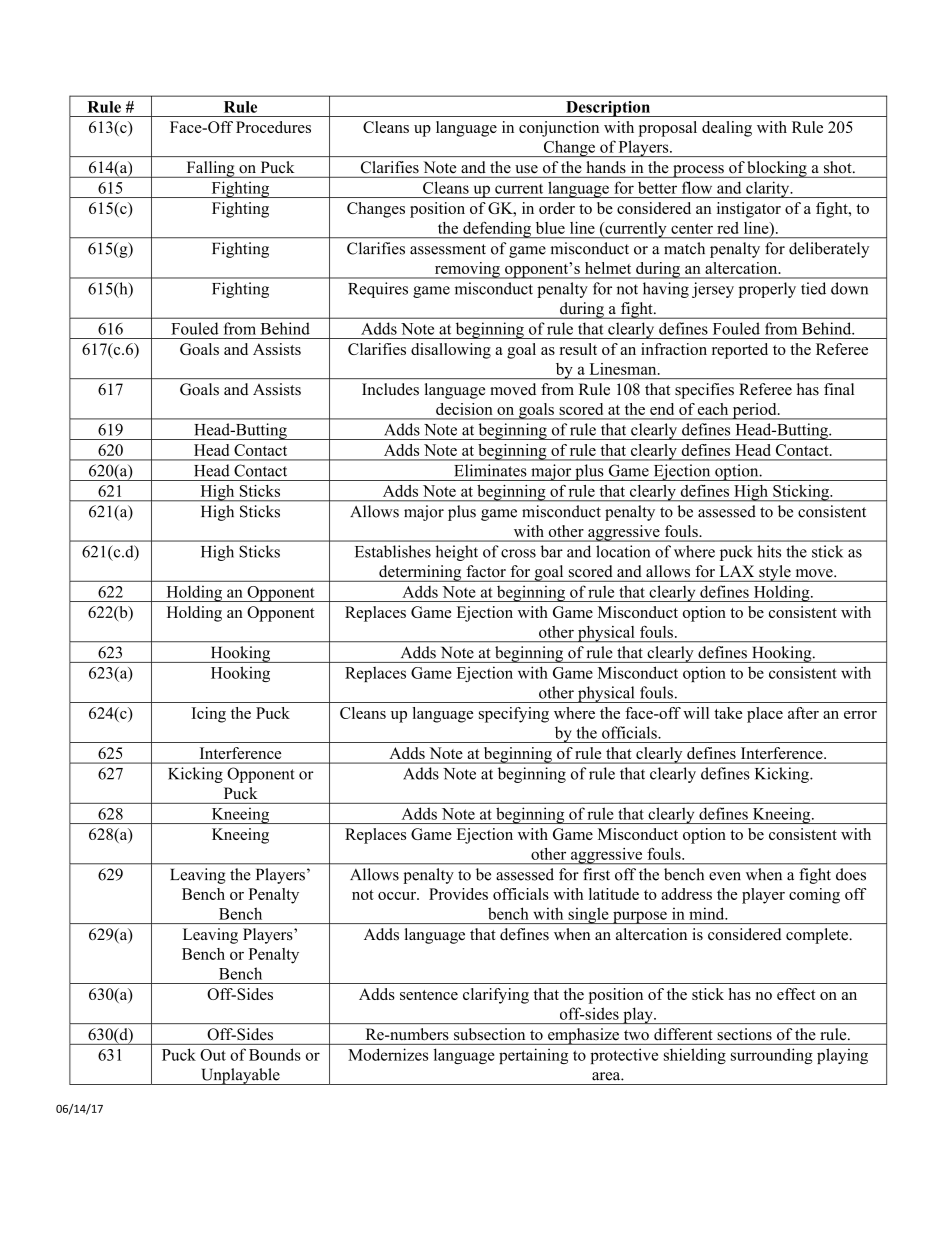  Describe the element at coordinates (596, 874) in the image. I see `first` at that location.
